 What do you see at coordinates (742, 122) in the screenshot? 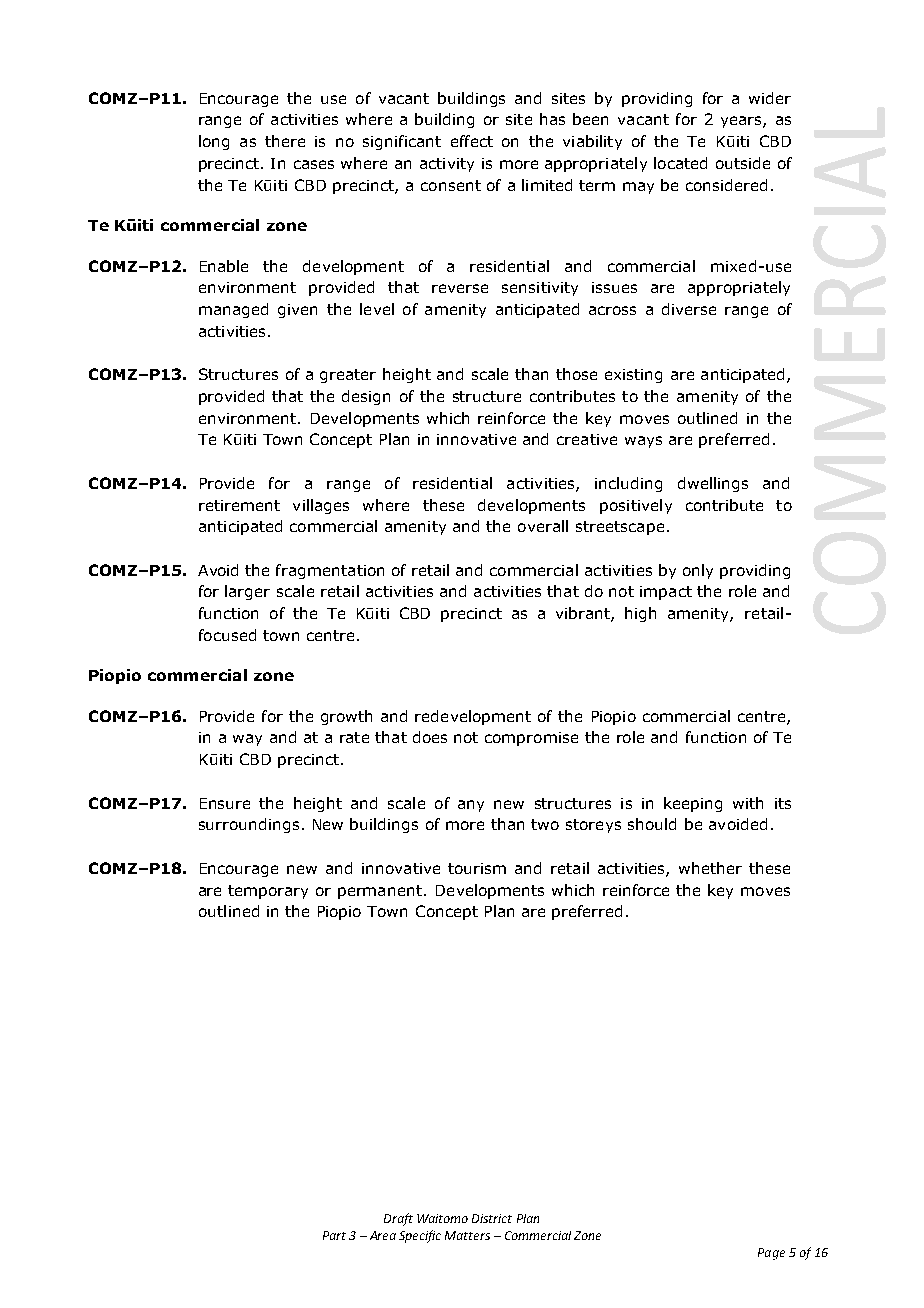
I see `years` at bounding box center [742, 122].
